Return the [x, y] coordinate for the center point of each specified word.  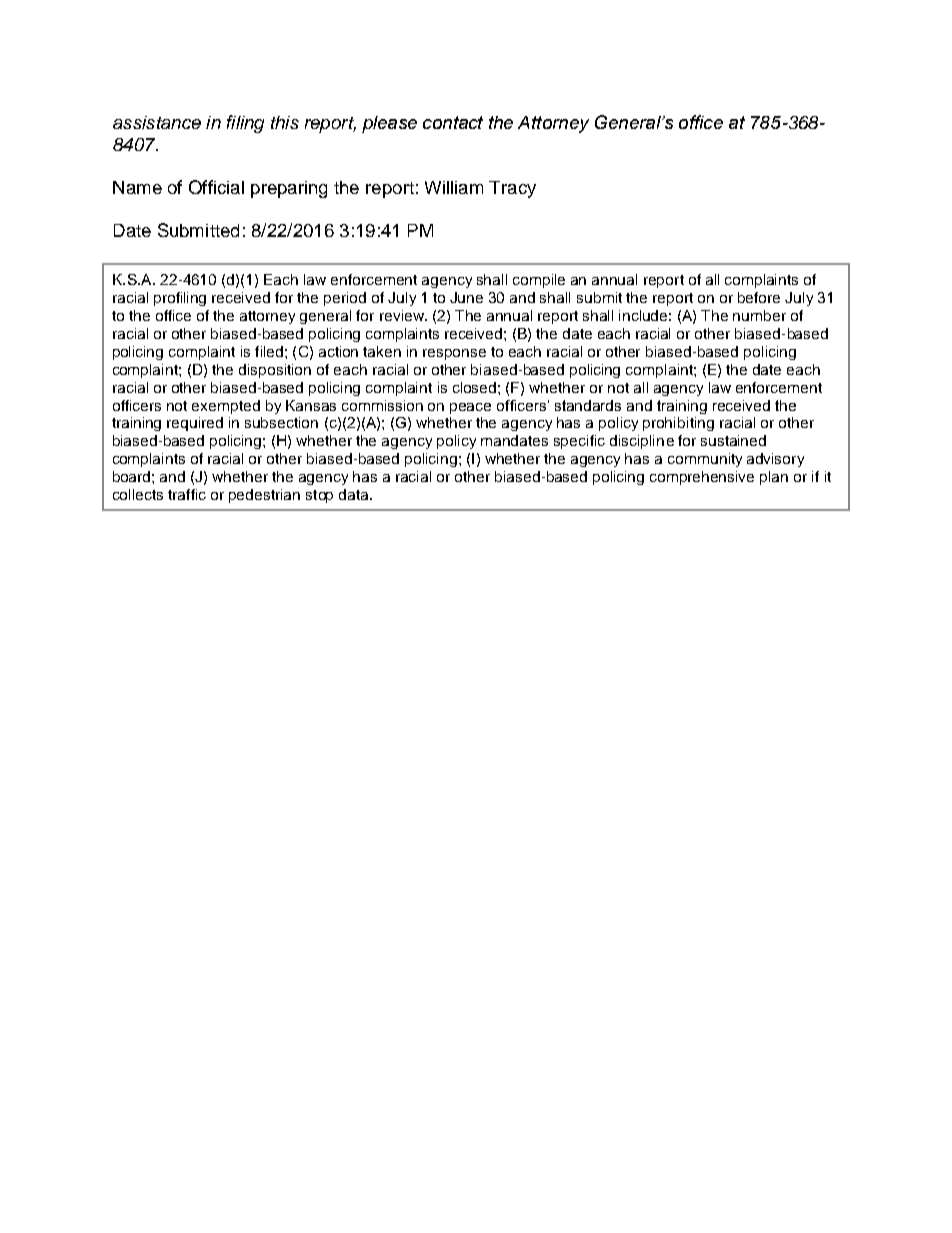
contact [453, 122]
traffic [187, 494]
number [759, 315]
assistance [157, 122]
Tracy [512, 189]
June [466, 297]
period [345, 299]
